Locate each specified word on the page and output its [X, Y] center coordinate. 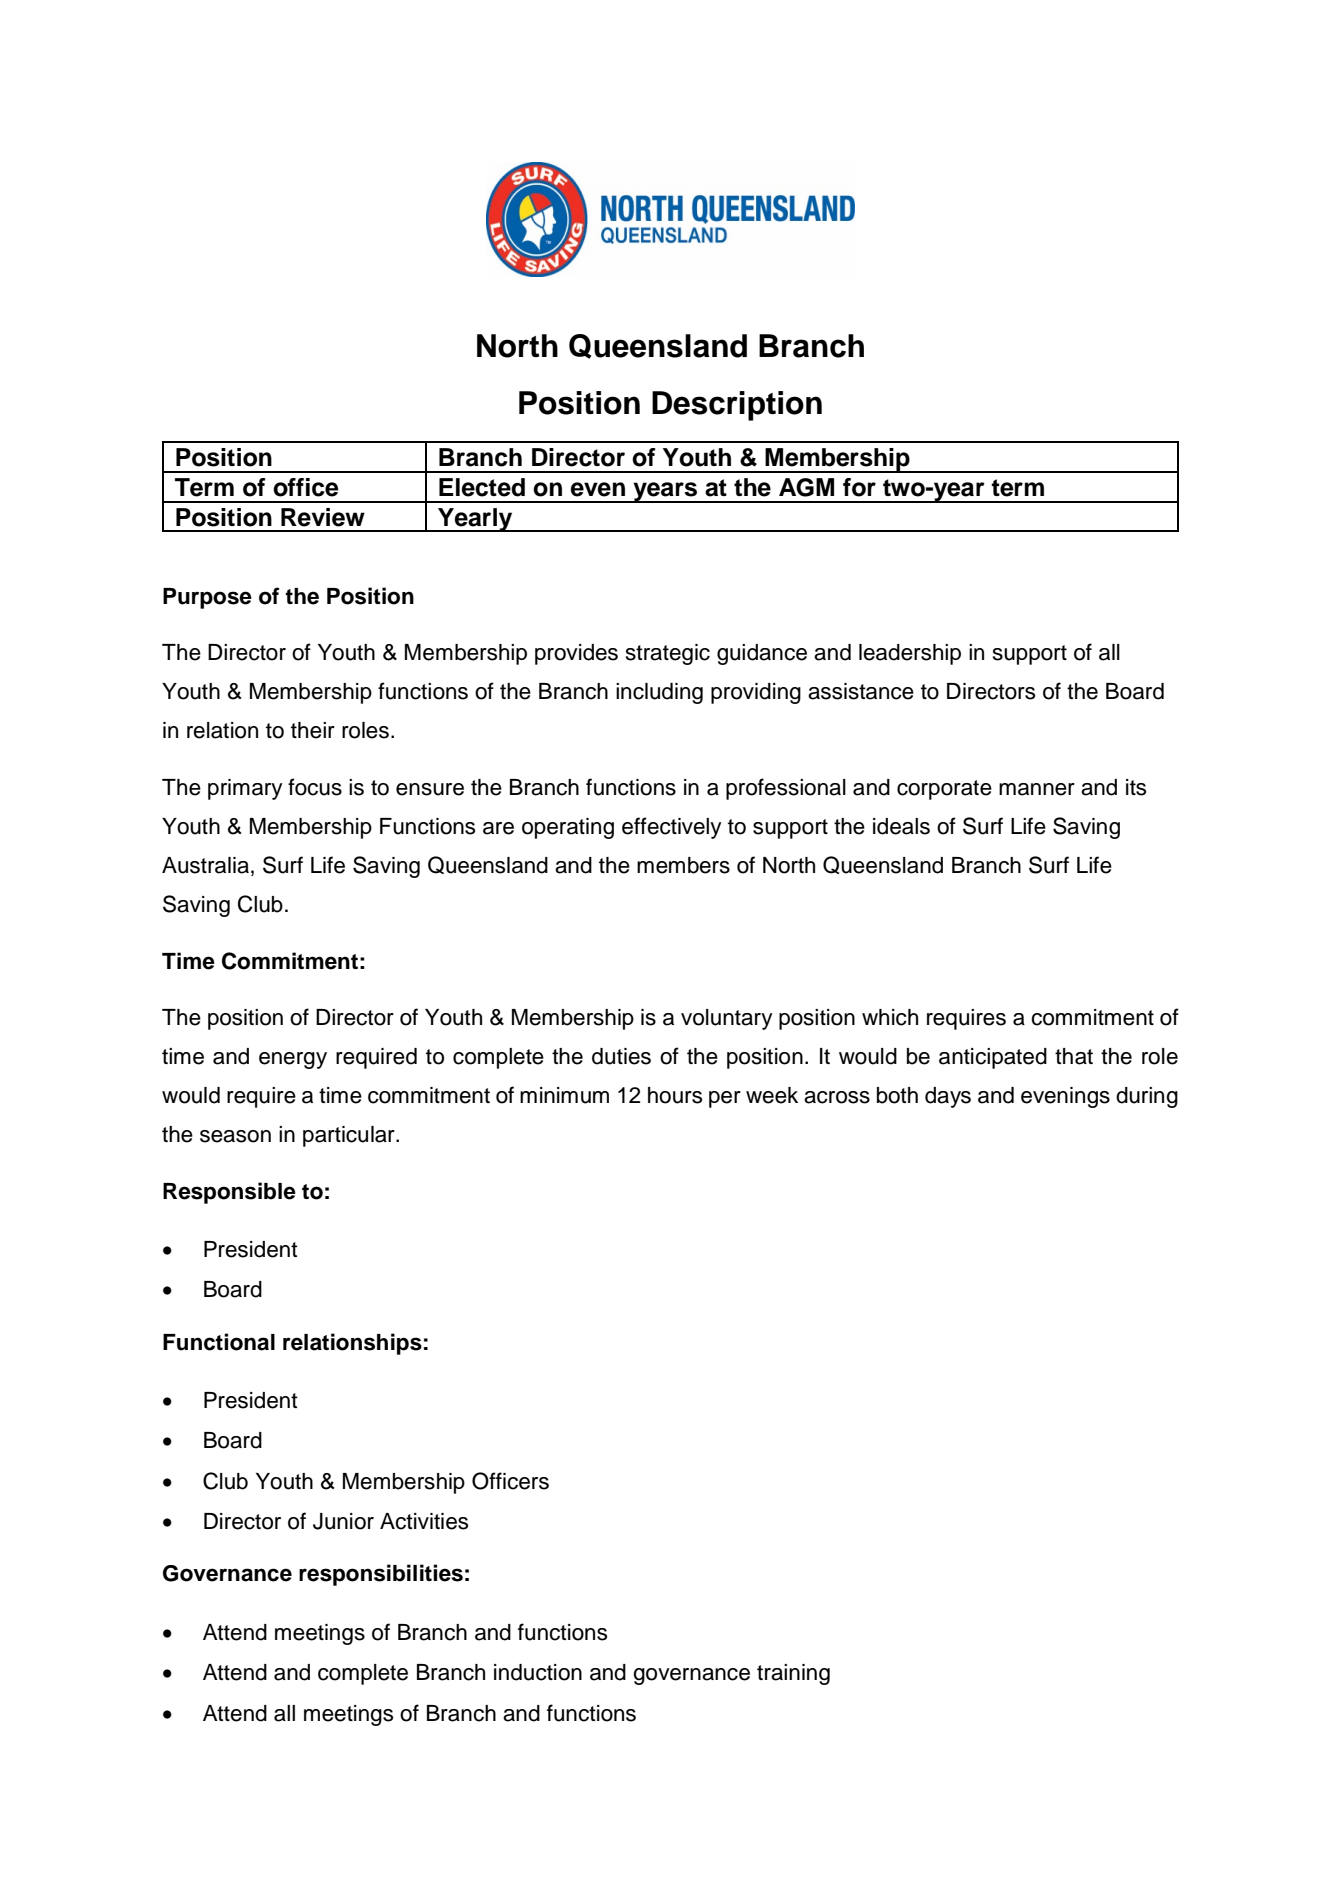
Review [323, 517]
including [659, 693]
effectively [672, 828]
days [948, 1097]
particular [350, 1136]
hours [675, 1095]
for [859, 487]
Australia [205, 865]
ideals [901, 826]
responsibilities [381, 1575]
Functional [219, 1342]
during [1147, 1097]
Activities [424, 1521]
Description [737, 406]
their [313, 730]
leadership [910, 654]
